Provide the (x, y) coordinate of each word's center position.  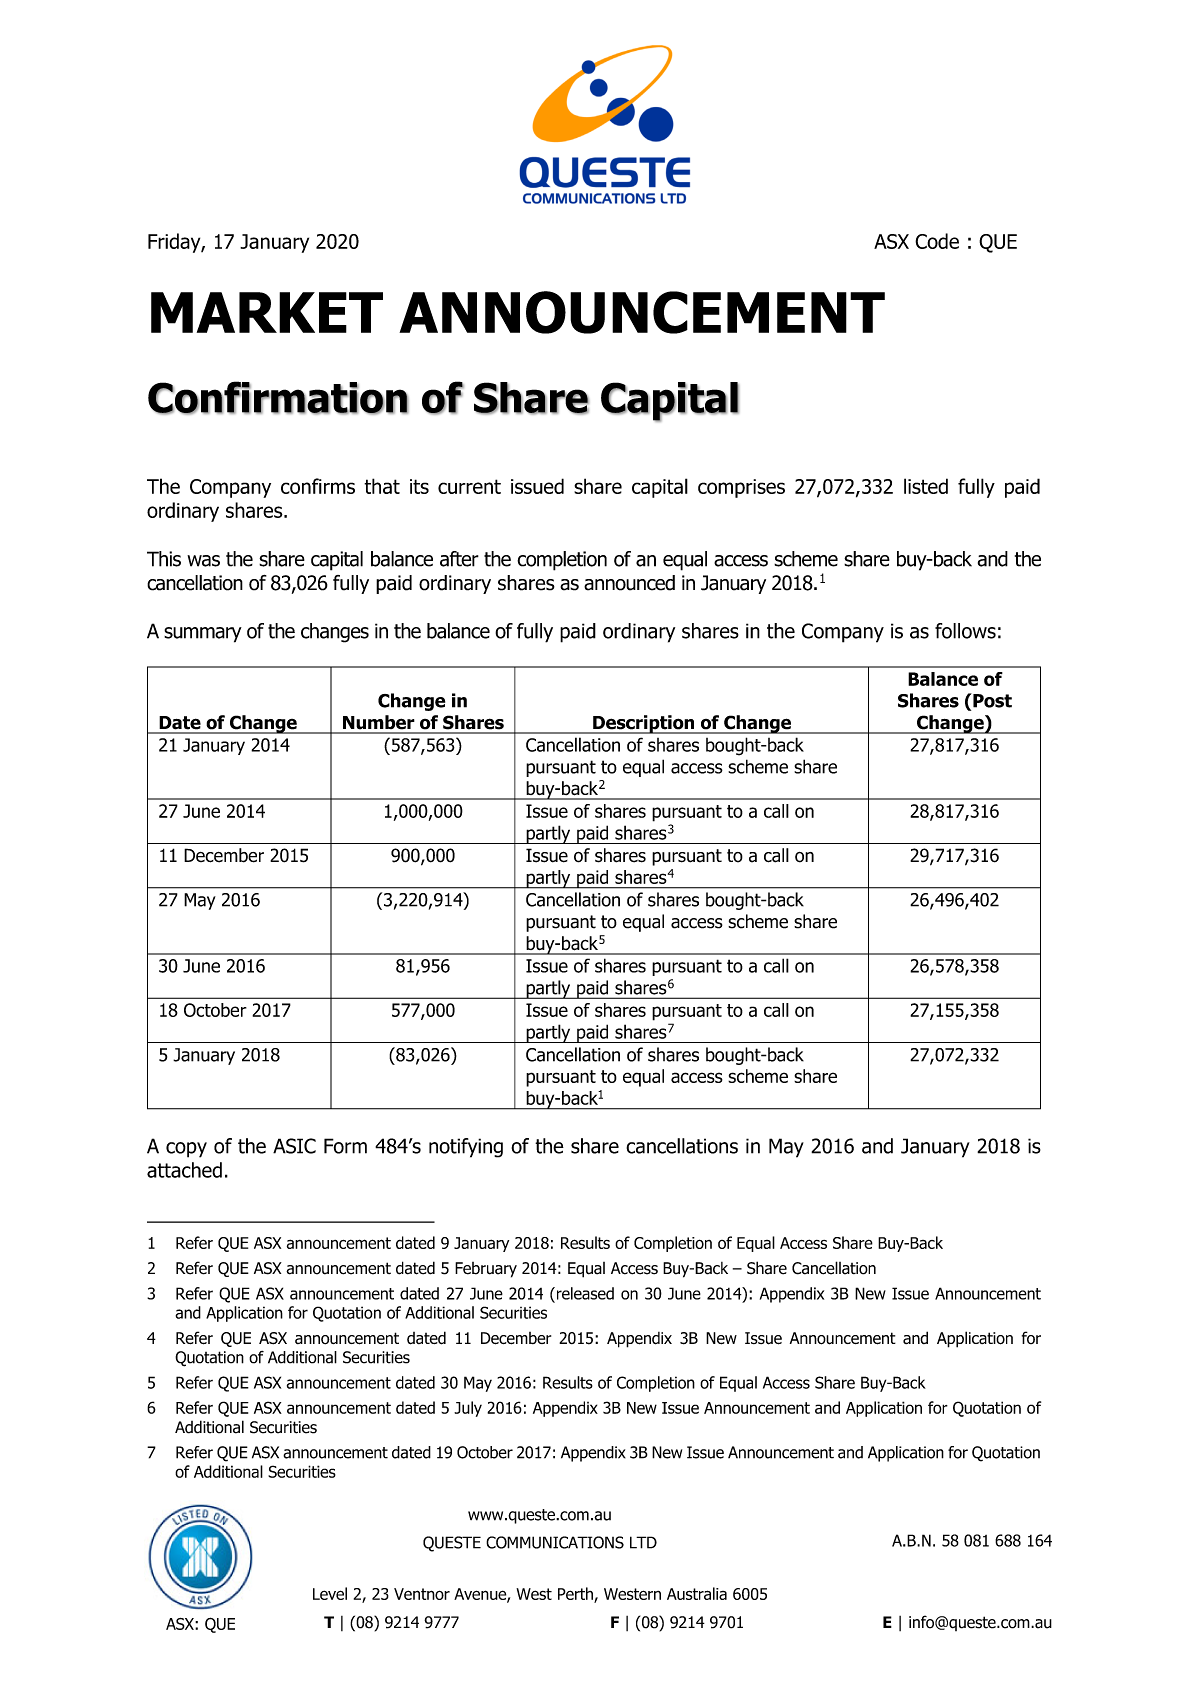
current (469, 486)
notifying (466, 1148)
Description (644, 724)
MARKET (267, 312)
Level (330, 1593)
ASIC (294, 1146)
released (584, 1293)
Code (937, 241)
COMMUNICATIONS (555, 1542)
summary (203, 635)
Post (991, 700)
